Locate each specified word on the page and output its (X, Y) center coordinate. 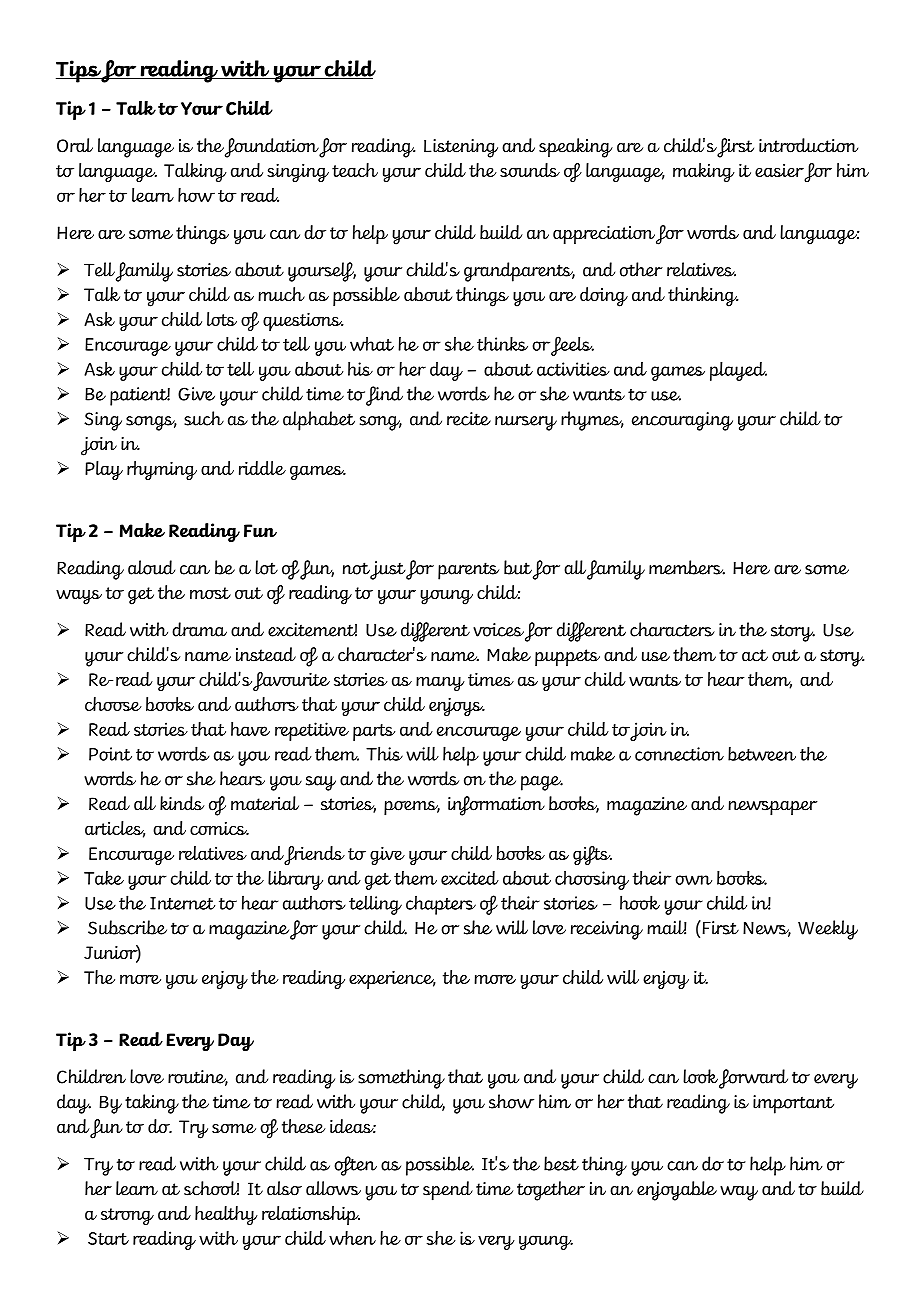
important (793, 1104)
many (440, 684)
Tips (79, 71)
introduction (808, 145)
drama (199, 629)
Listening (461, 148)
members (687, 567)
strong (127, 1216)
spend (448, 1191)
